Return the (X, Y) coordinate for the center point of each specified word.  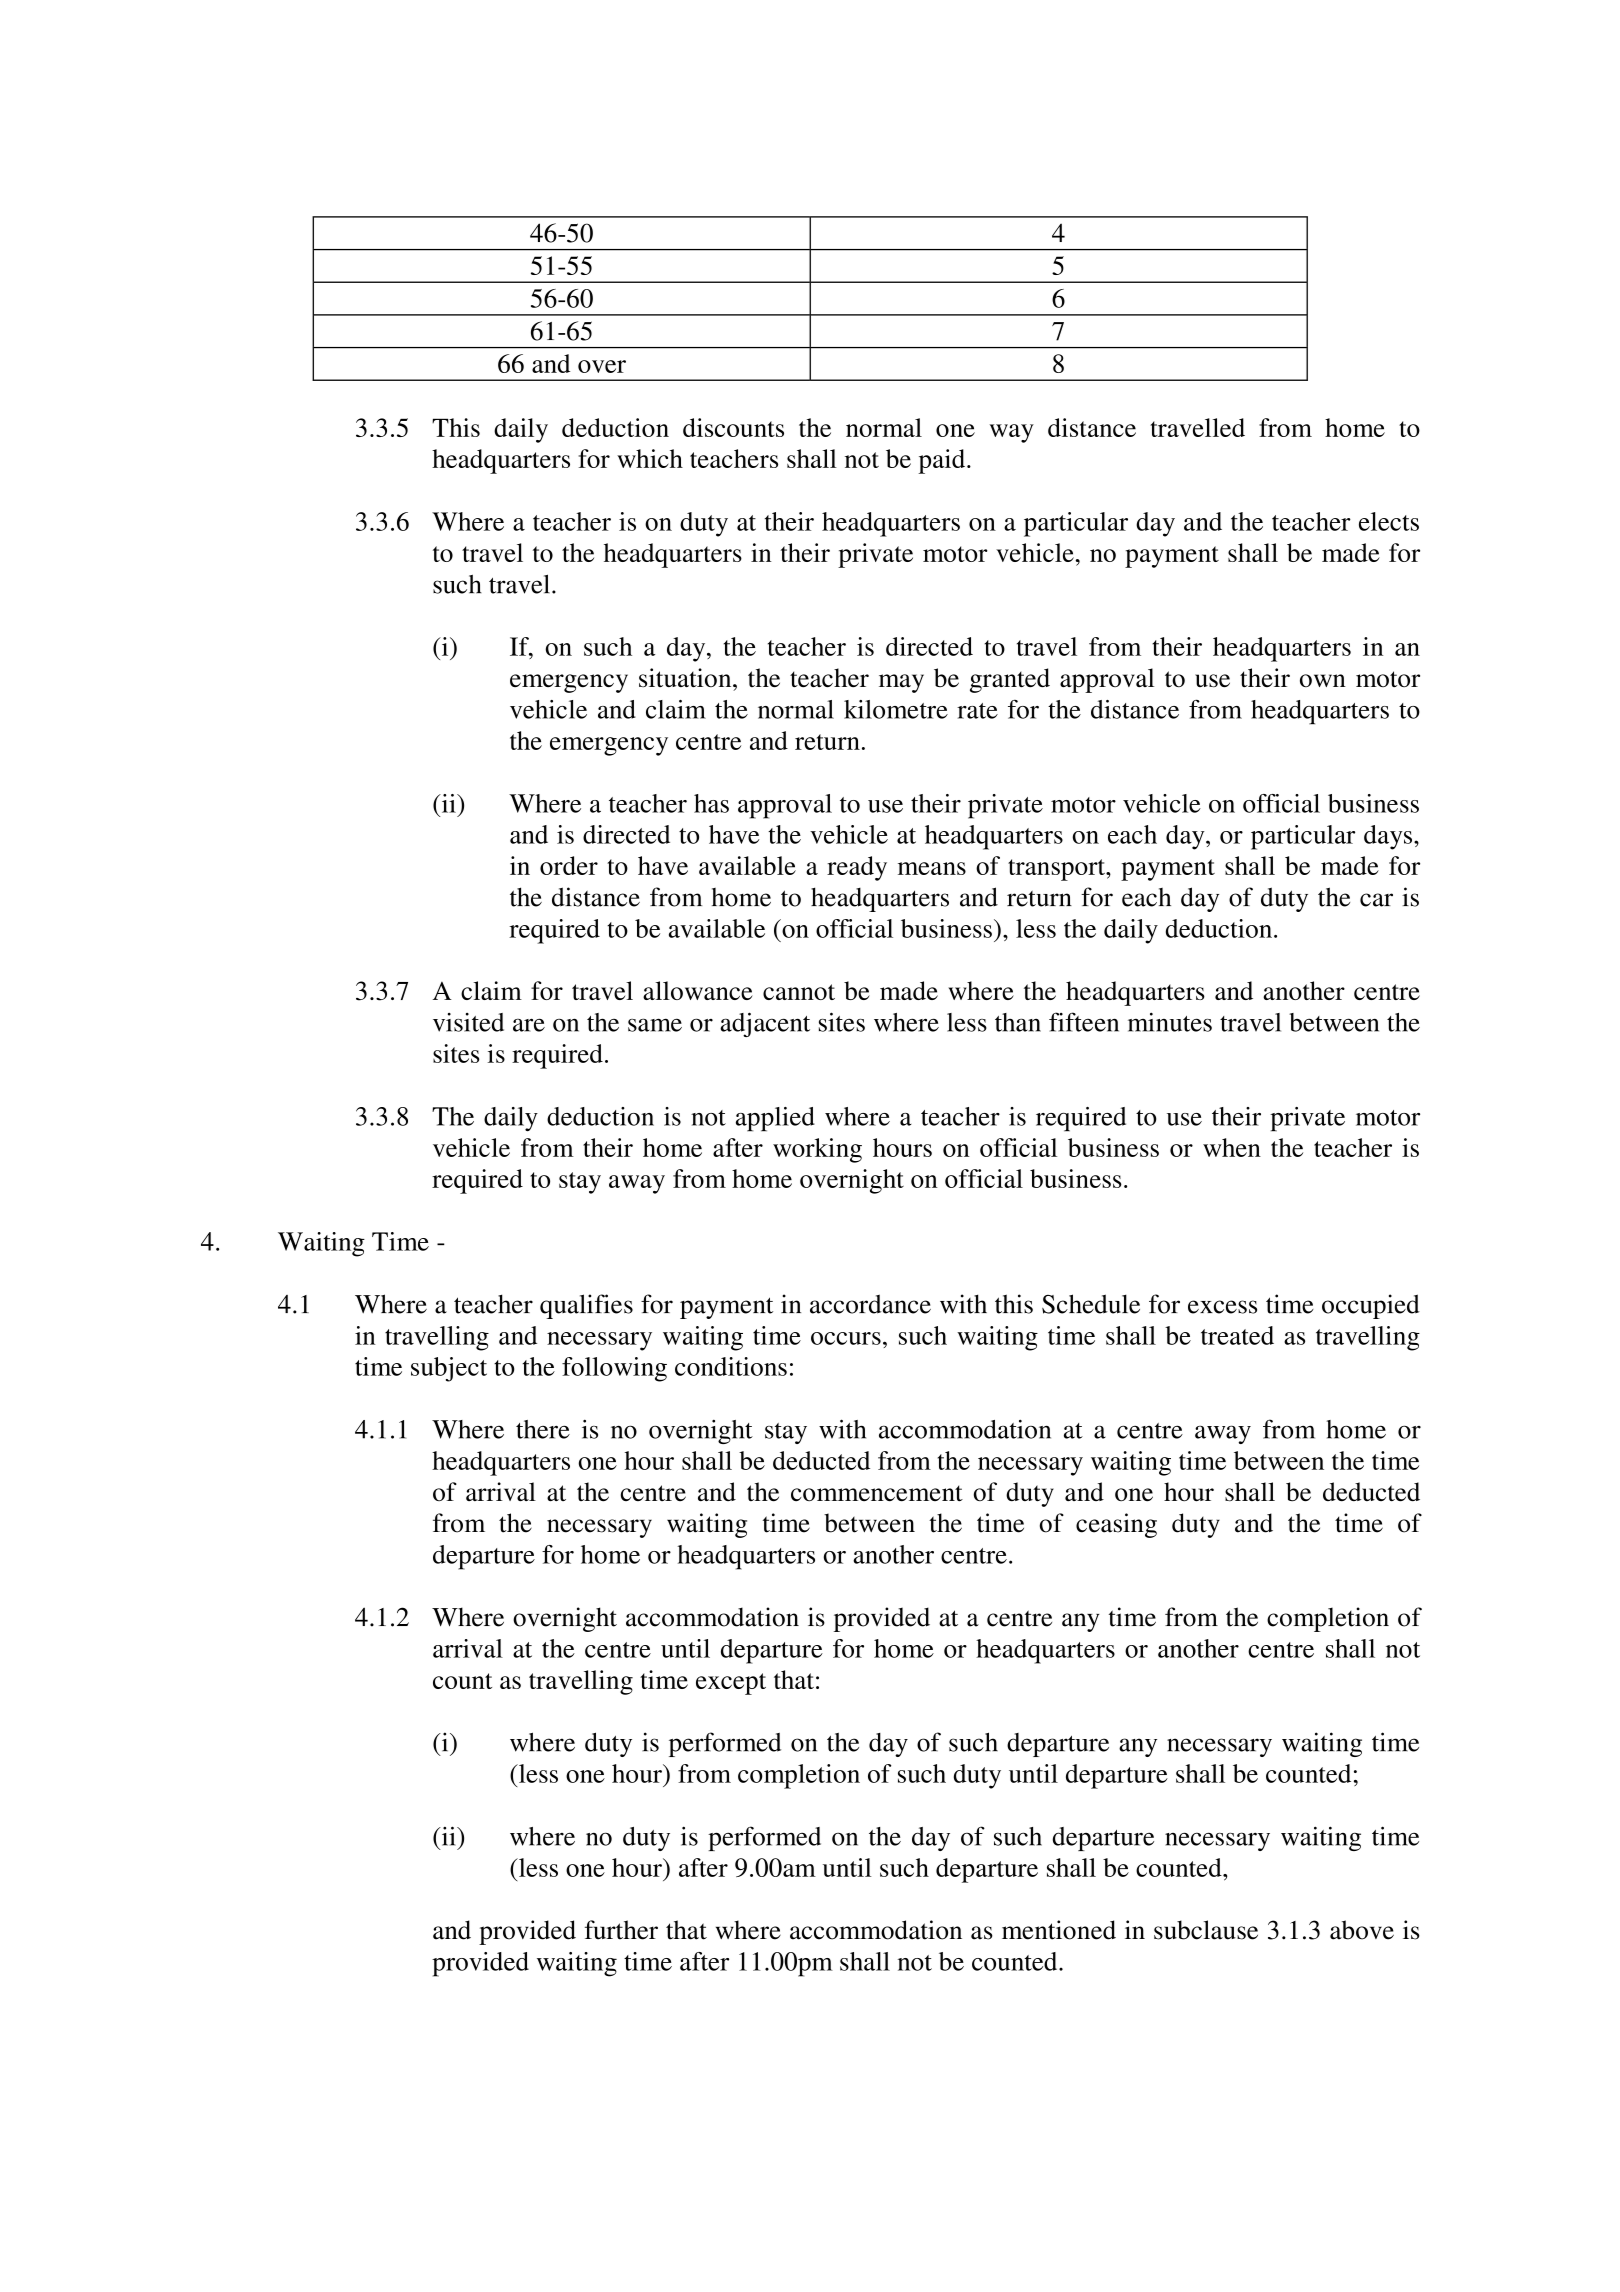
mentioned (1059, 1930)
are (529, 1025)
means (932, 868)
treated (1237, 1335)
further (621, 1930)
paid (943, 461)
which (650, 458)
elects (1389, 521)
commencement (877, 1493)
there (543, 1429)
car (1376, 900)
